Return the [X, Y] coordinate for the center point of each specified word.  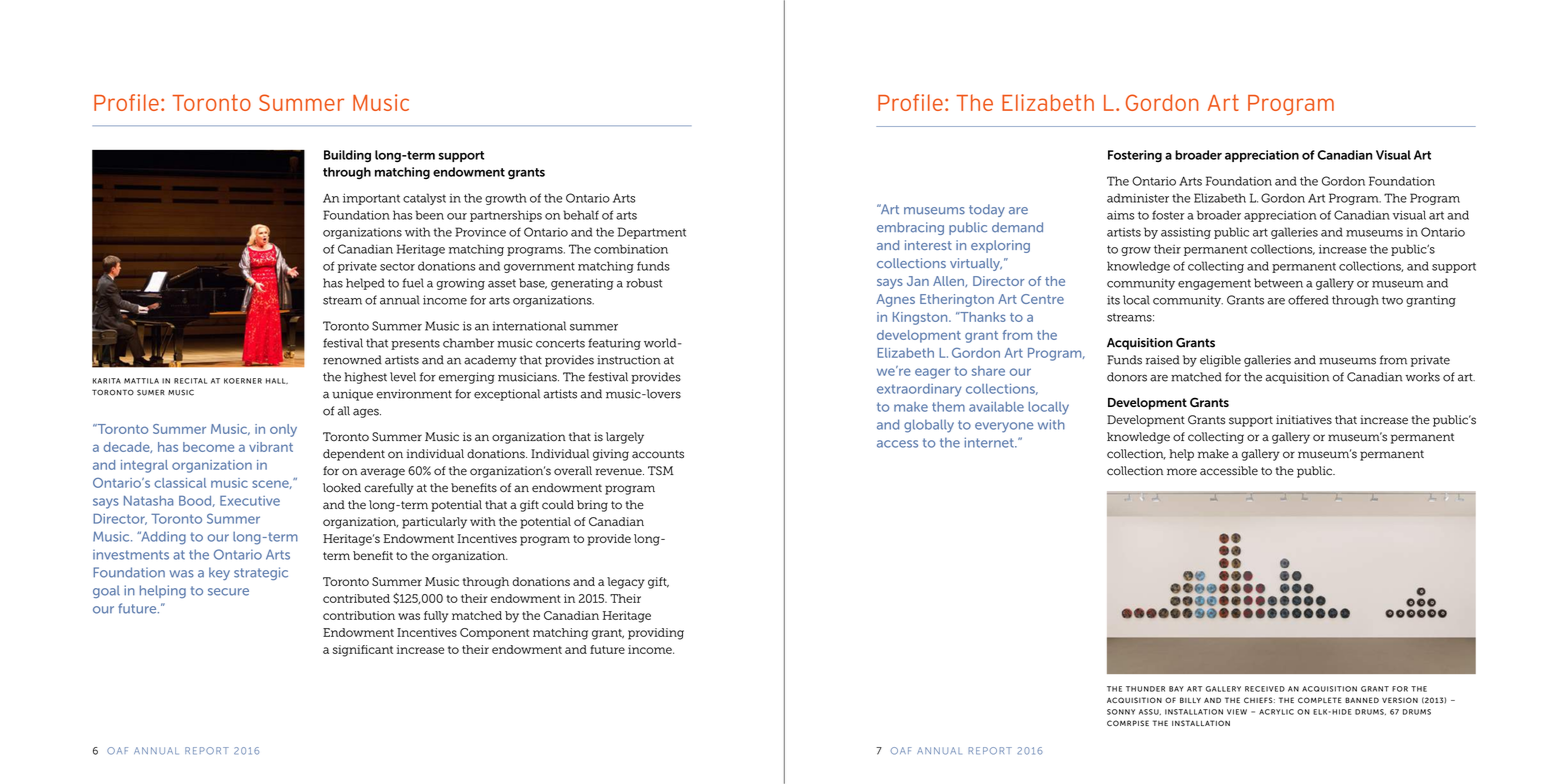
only [283, 430]
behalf [581, 215]
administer [1138, 198]
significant [362, 651]
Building [347, 156]
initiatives [1304, 420]
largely [625, 438]
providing [656, 634]
